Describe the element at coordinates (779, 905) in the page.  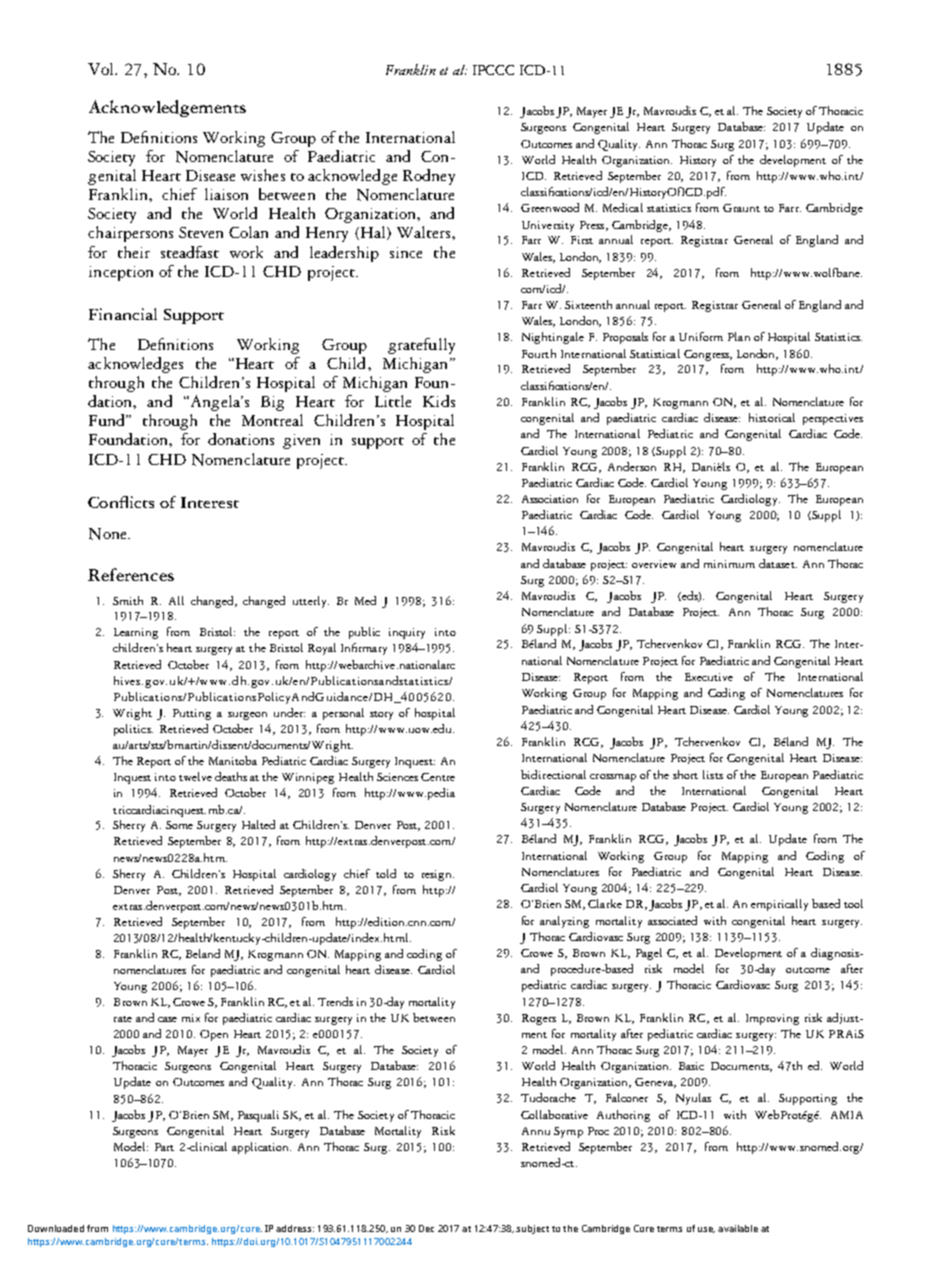
I see `empirically` at that location.
